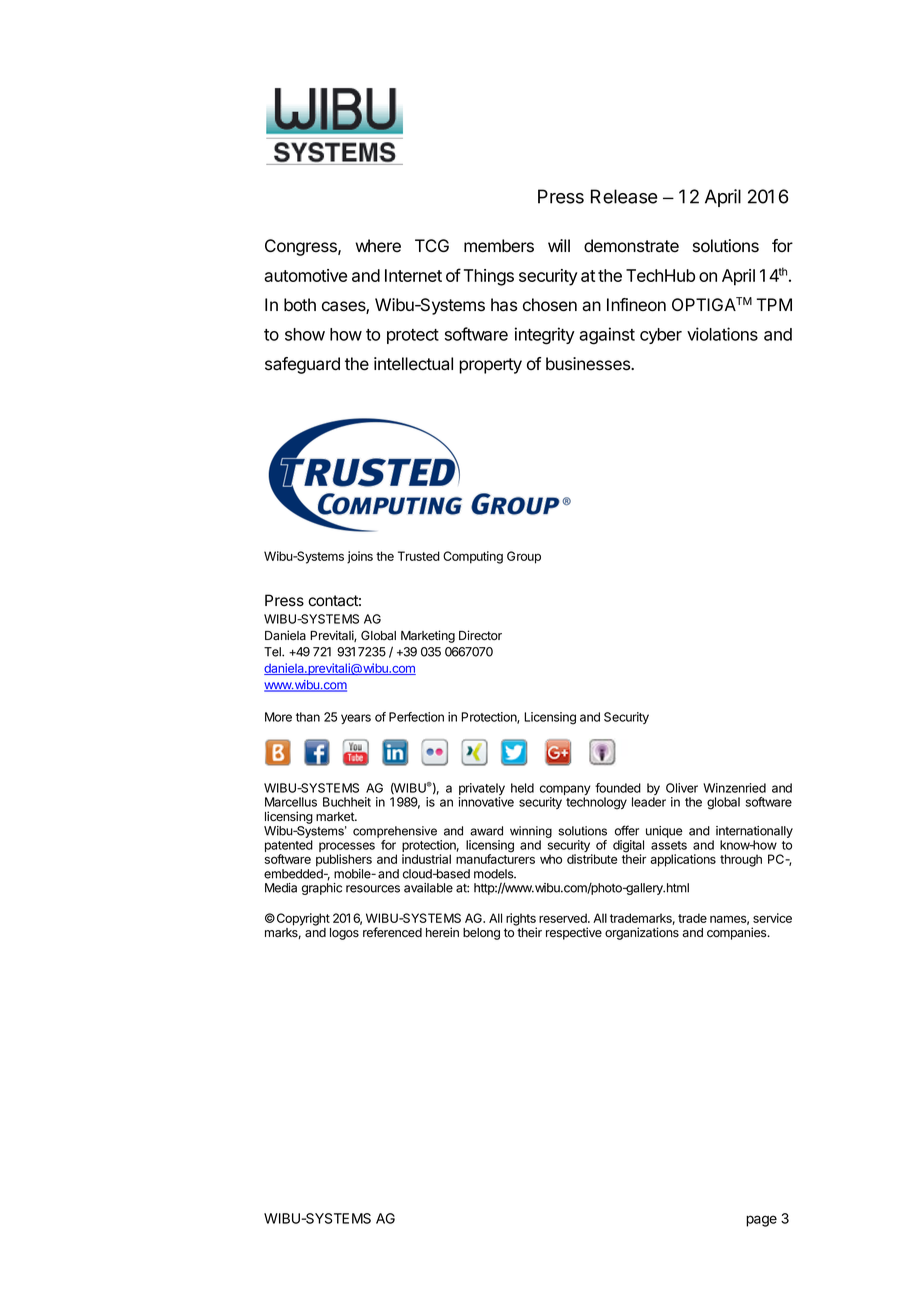 This screenshot has height=1308, width=924. What do you see at coordinates (344, 934) in the screenshot?
I see `logos` at bounding box center [344, 934].
